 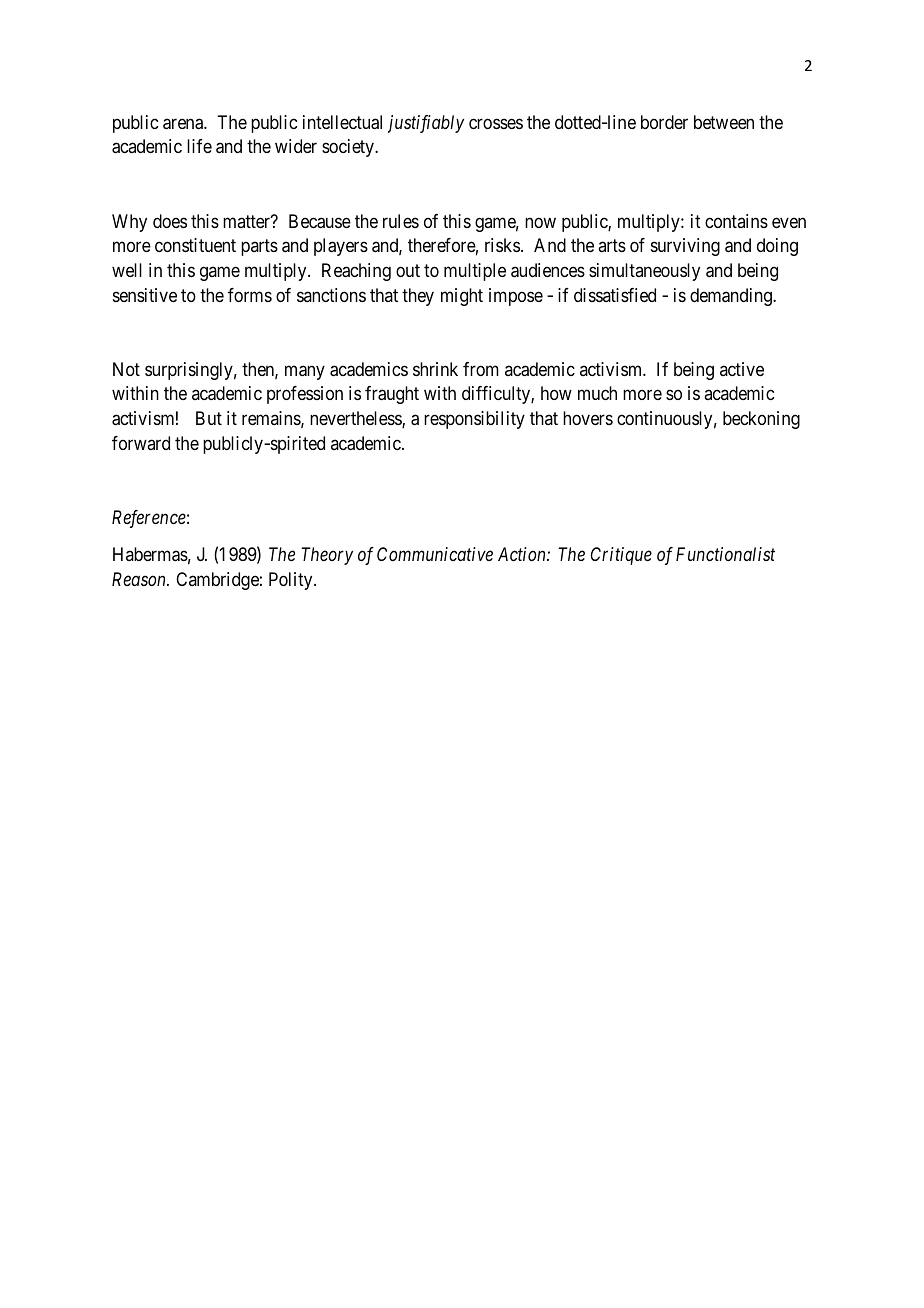 I want to click on Communicative, so click(x=435, y=554).
